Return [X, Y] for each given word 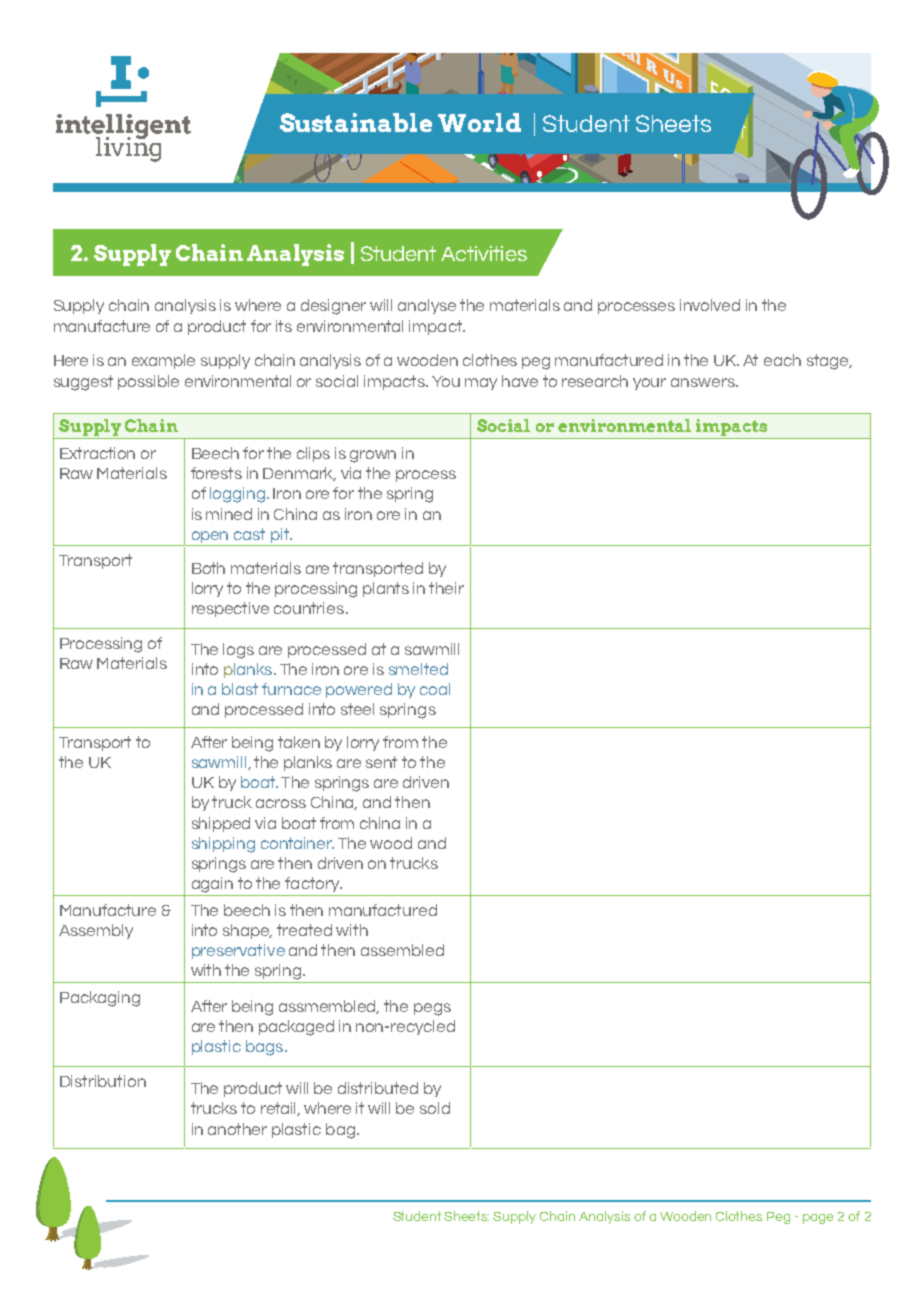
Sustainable [356, 122]
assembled [402, 950]
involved [710, 305]
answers [704, 382]
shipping [223, 845]
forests [216, 473]
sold [435, 1108]
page [818, 1219]
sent [381, 762]
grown [373, 456]
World [479, 122]
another [237, 1129]
